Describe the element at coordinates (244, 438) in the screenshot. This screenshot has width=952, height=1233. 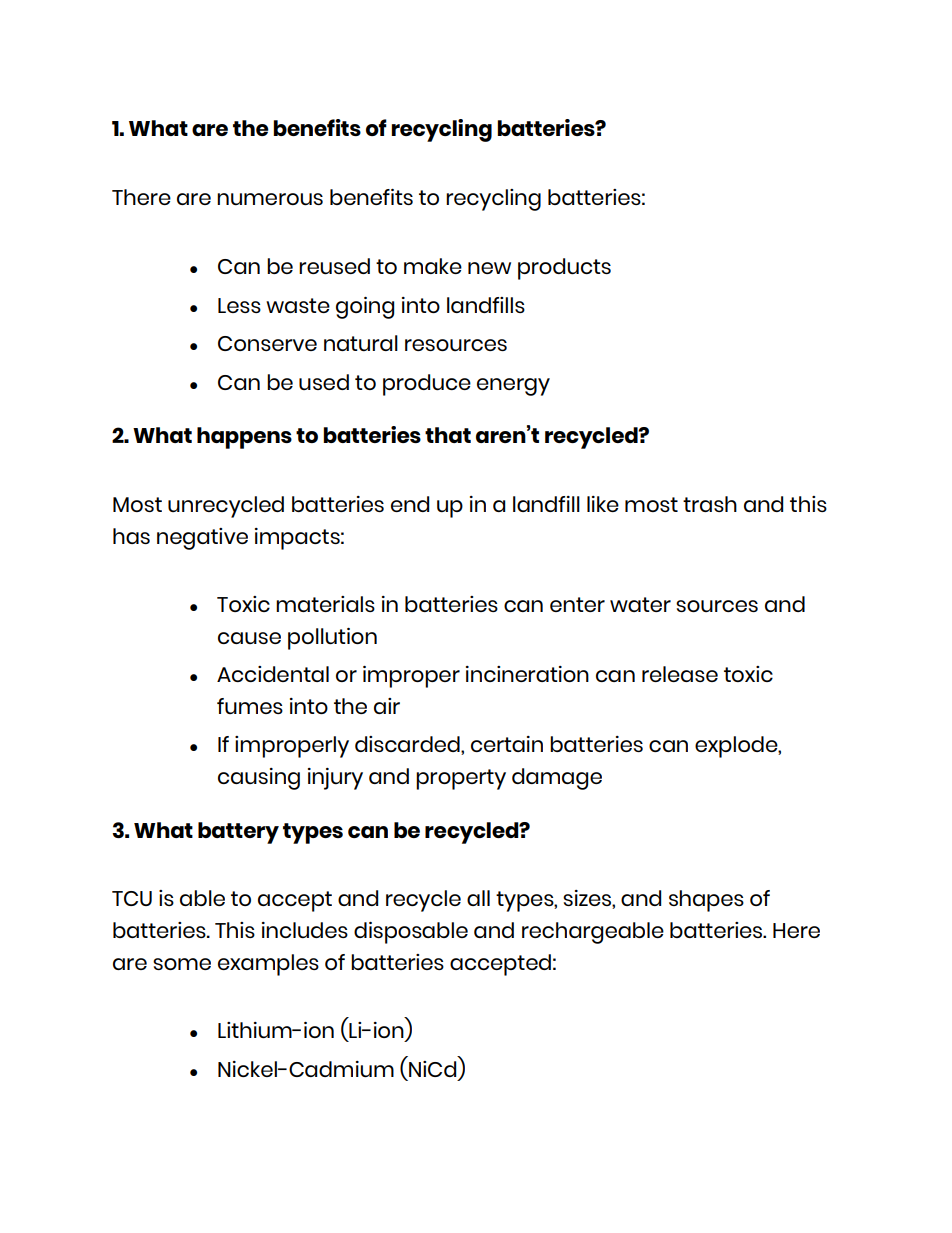
I see `happens` at that location.
